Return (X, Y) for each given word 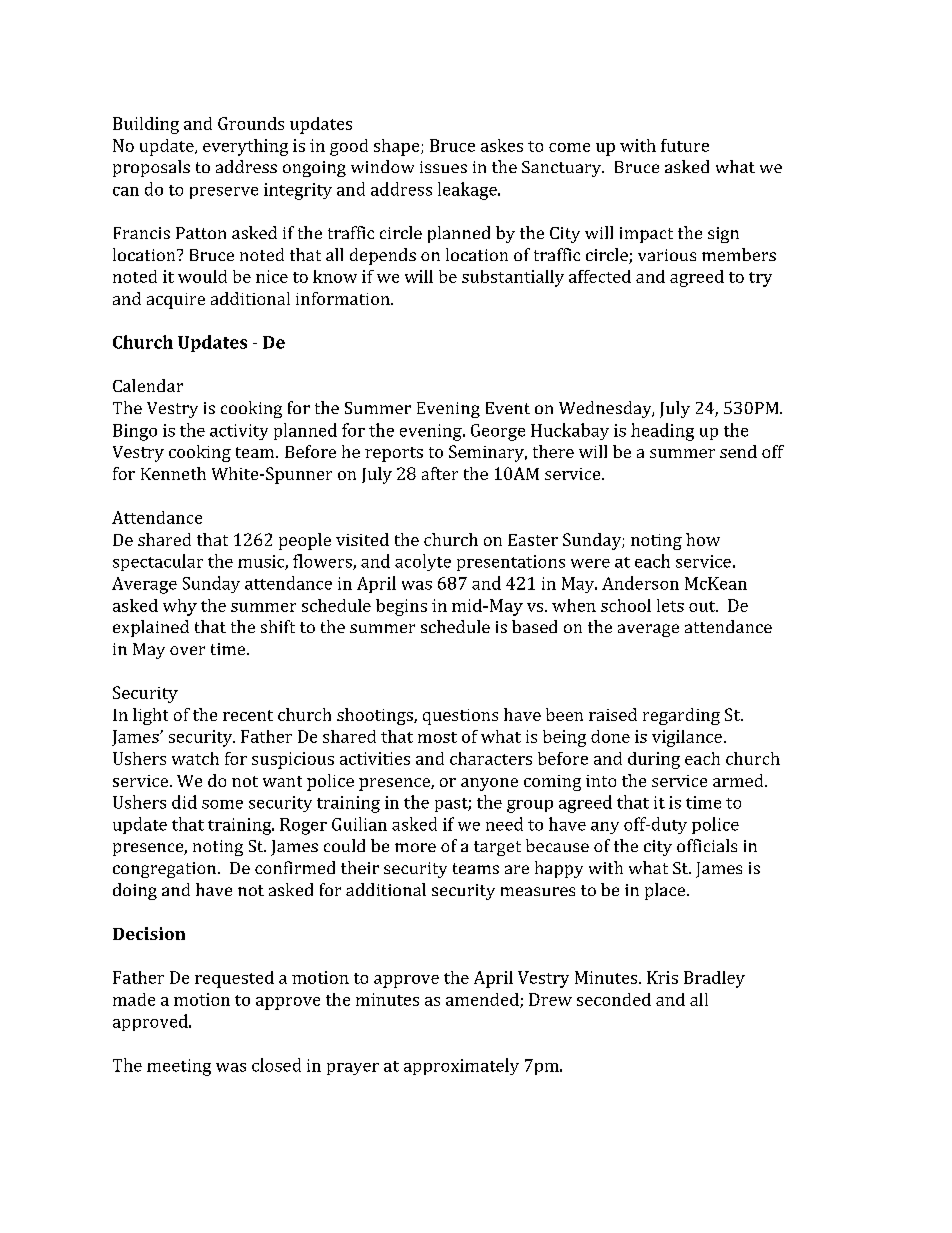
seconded (614, 999)
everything (245, 147)
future (685, 145)
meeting (179, 1067)
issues (443, 167)
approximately (461, 1066)
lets (670, 605)
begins (401, 607)
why (180, 607)
